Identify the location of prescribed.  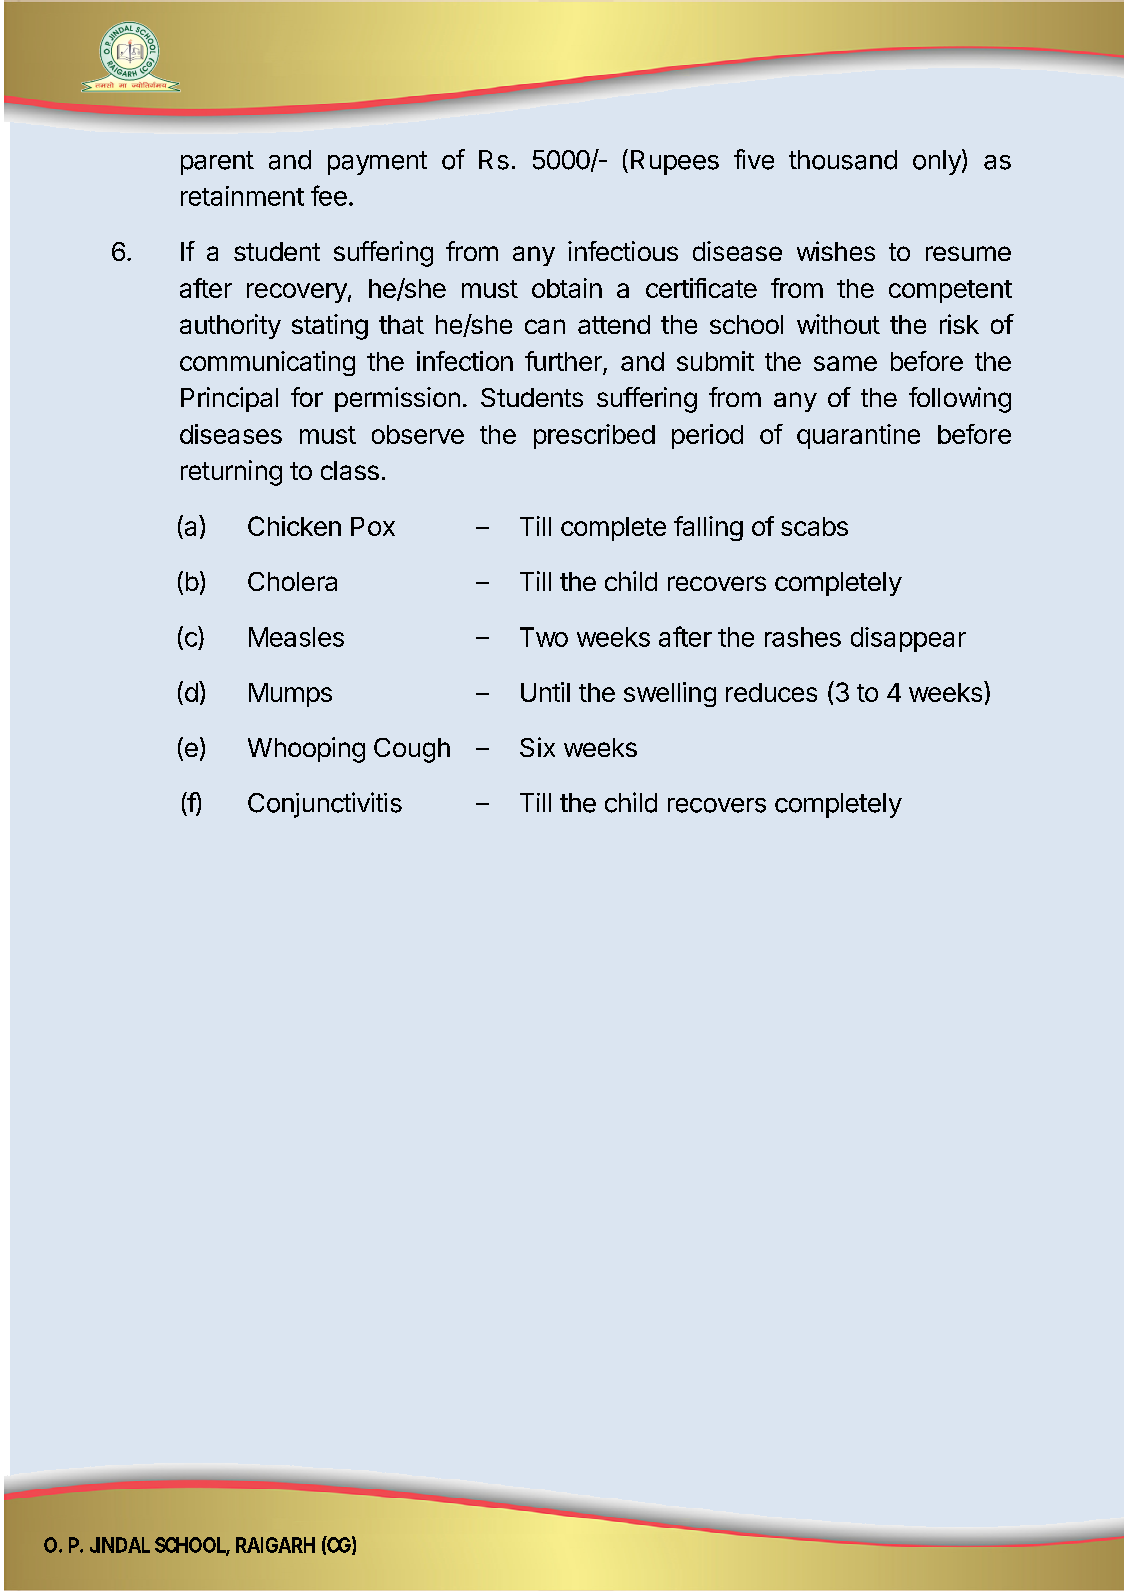
(594, 436).
